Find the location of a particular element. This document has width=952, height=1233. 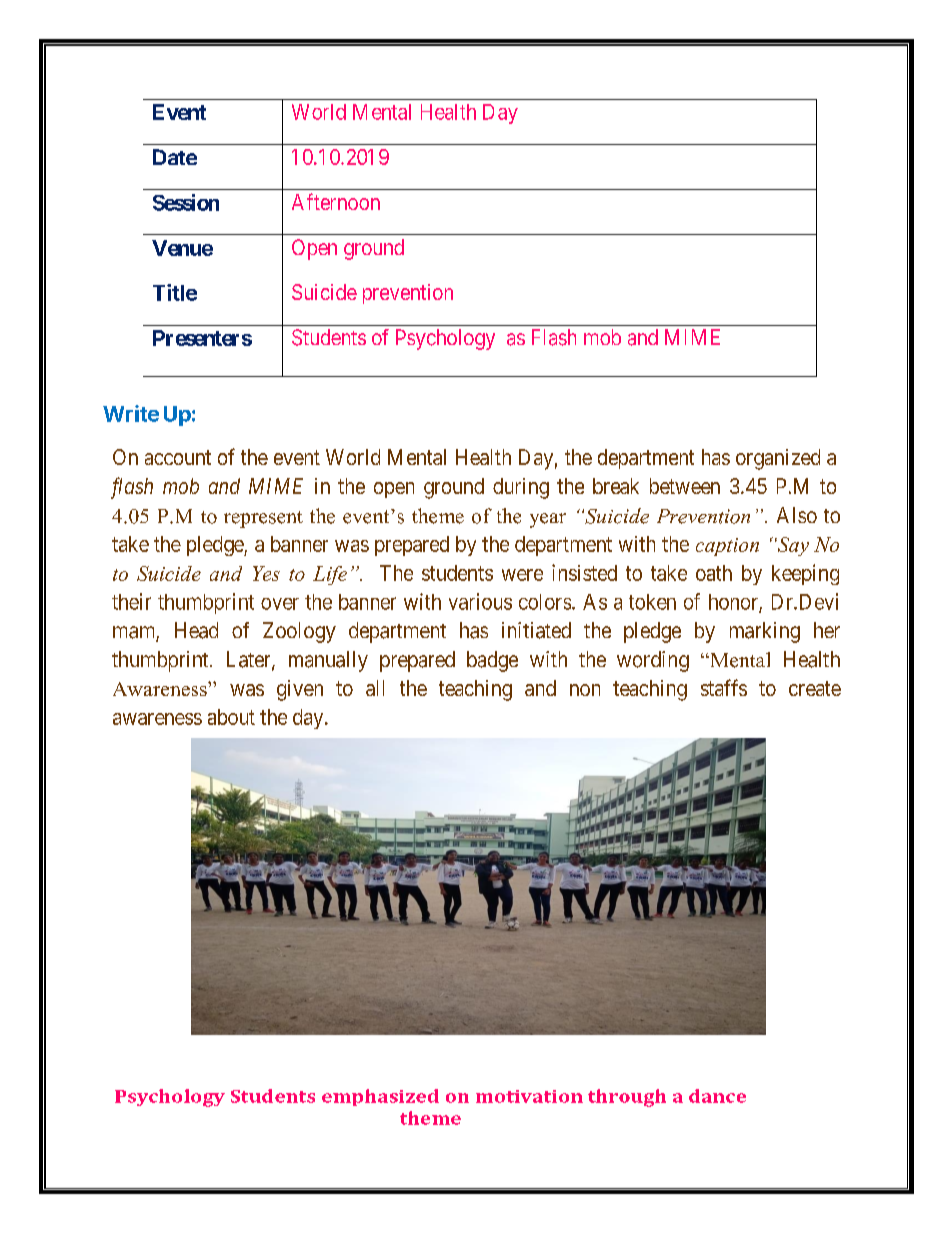

about is located at coordinates (231, 717).
